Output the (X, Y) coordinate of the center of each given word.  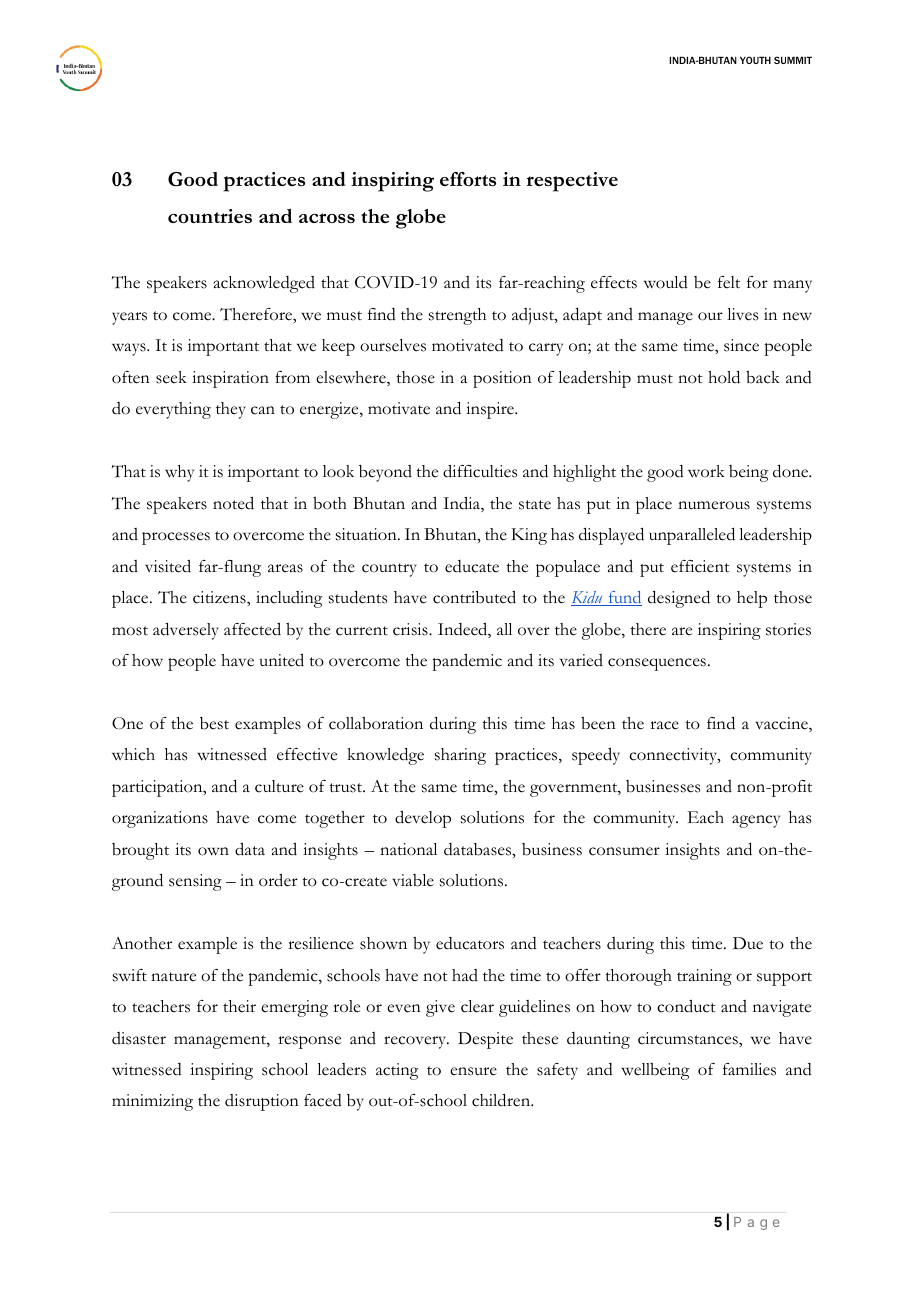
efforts (468, 179)
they (231, 410)
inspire (491, 410)
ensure (473, 1071)
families (749, 1069)
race (664, 725)
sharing (460, 756)
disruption (262, 1102)
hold (724, 377)
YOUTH (755, 60)
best (214, 723)
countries (210, 216)
